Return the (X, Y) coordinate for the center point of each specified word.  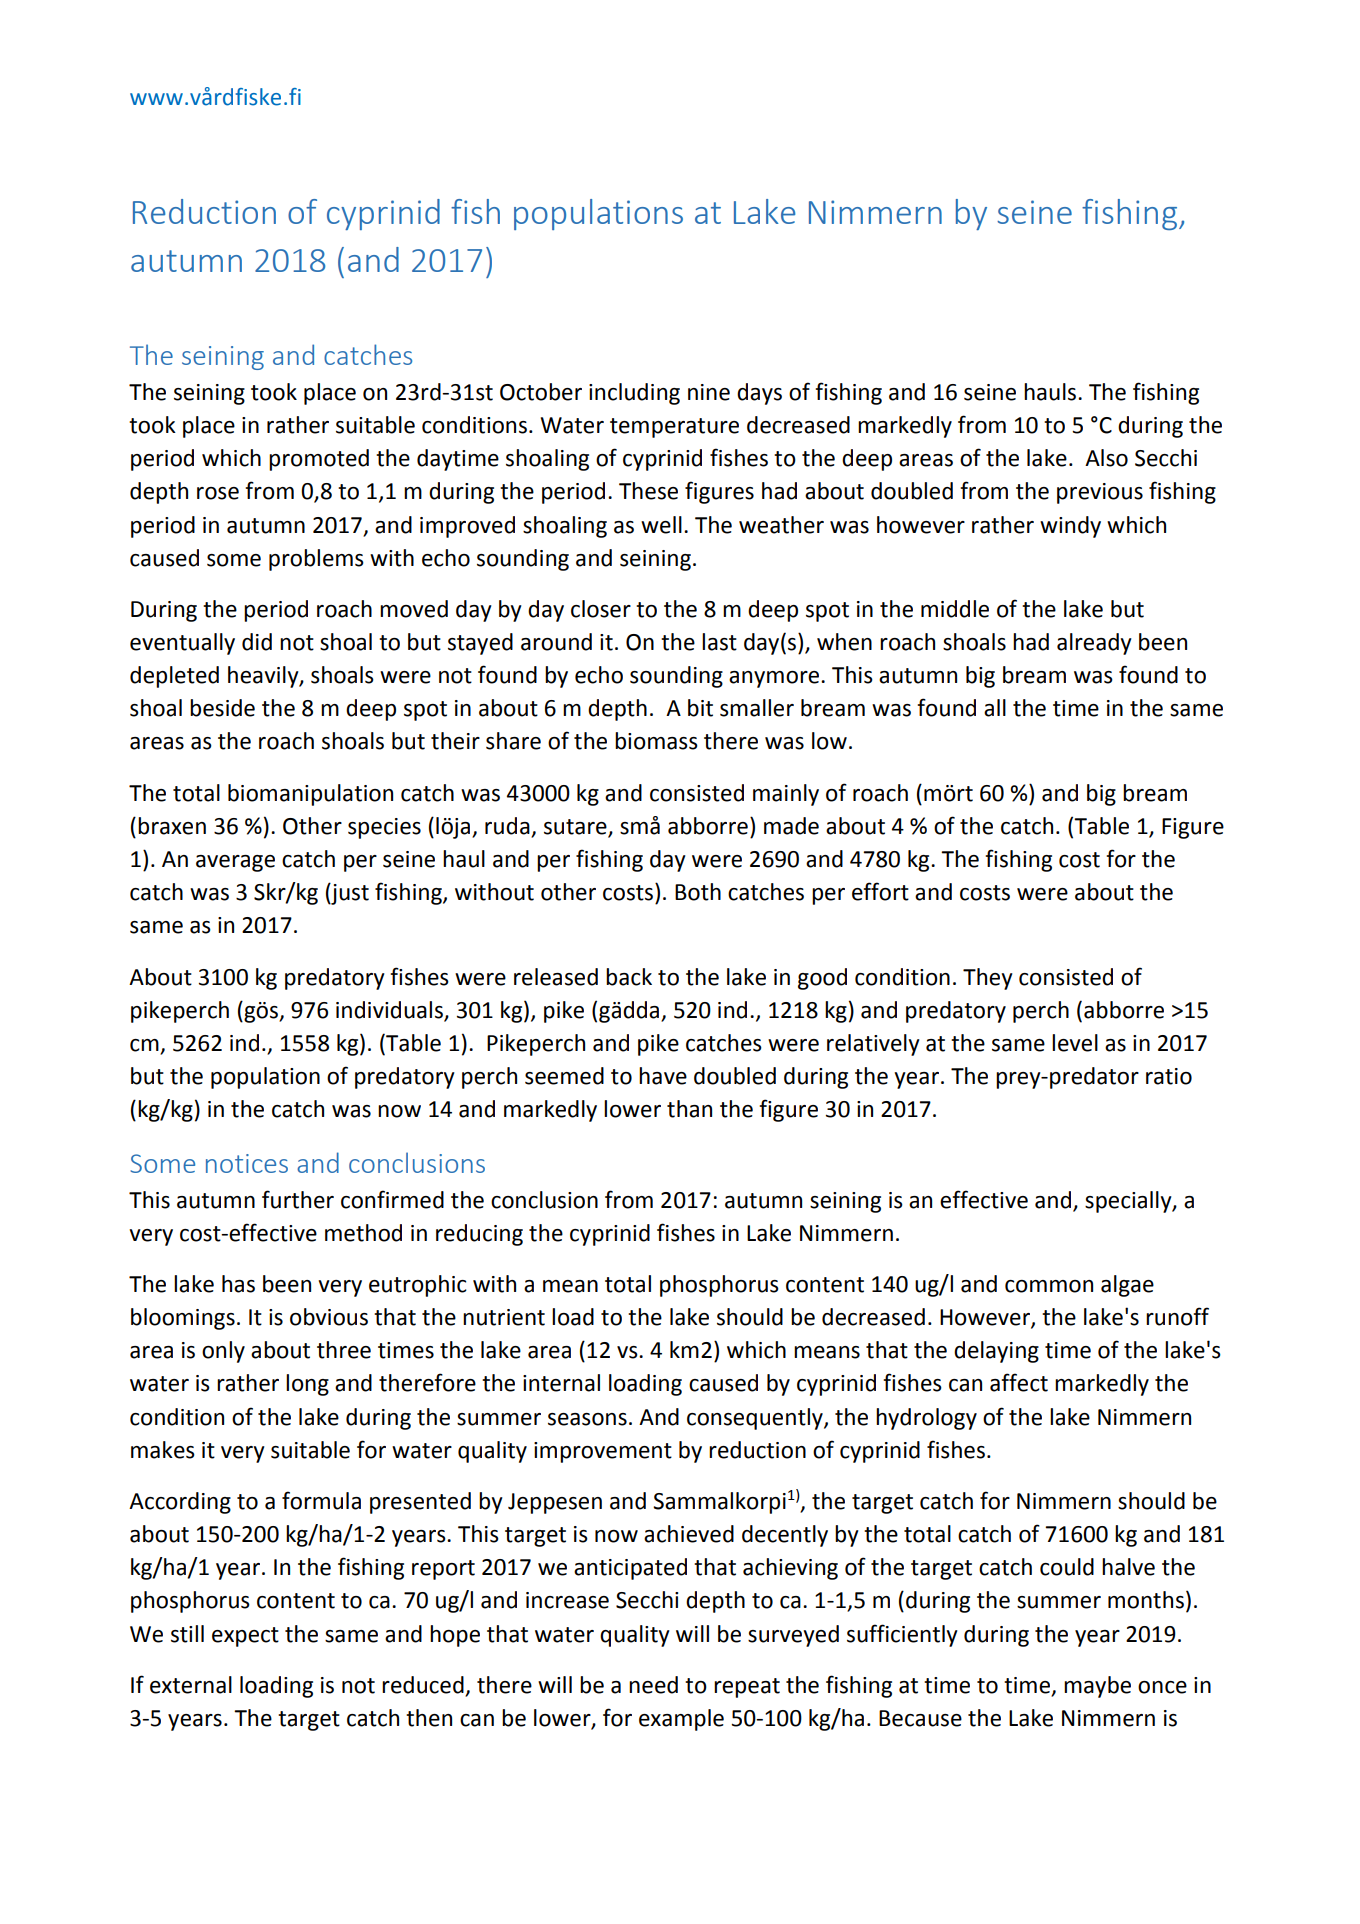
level (1075, 1043)
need (653, 1685)
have (663, 1076)
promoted (319, 460)
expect (245, 1637)
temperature (674, 428)
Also (1106, 458)
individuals (389, 1010)
